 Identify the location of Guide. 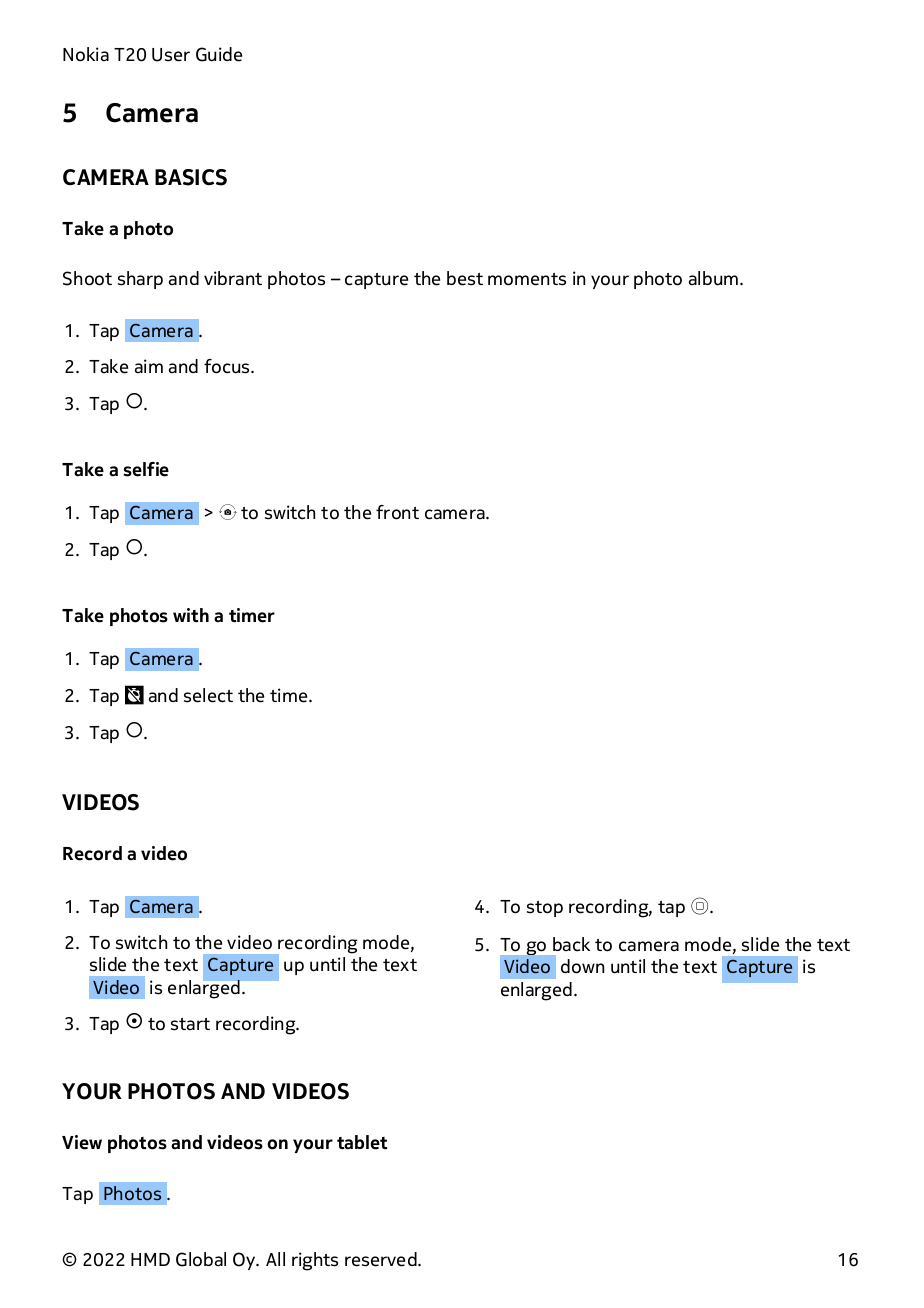
(219, 54).
